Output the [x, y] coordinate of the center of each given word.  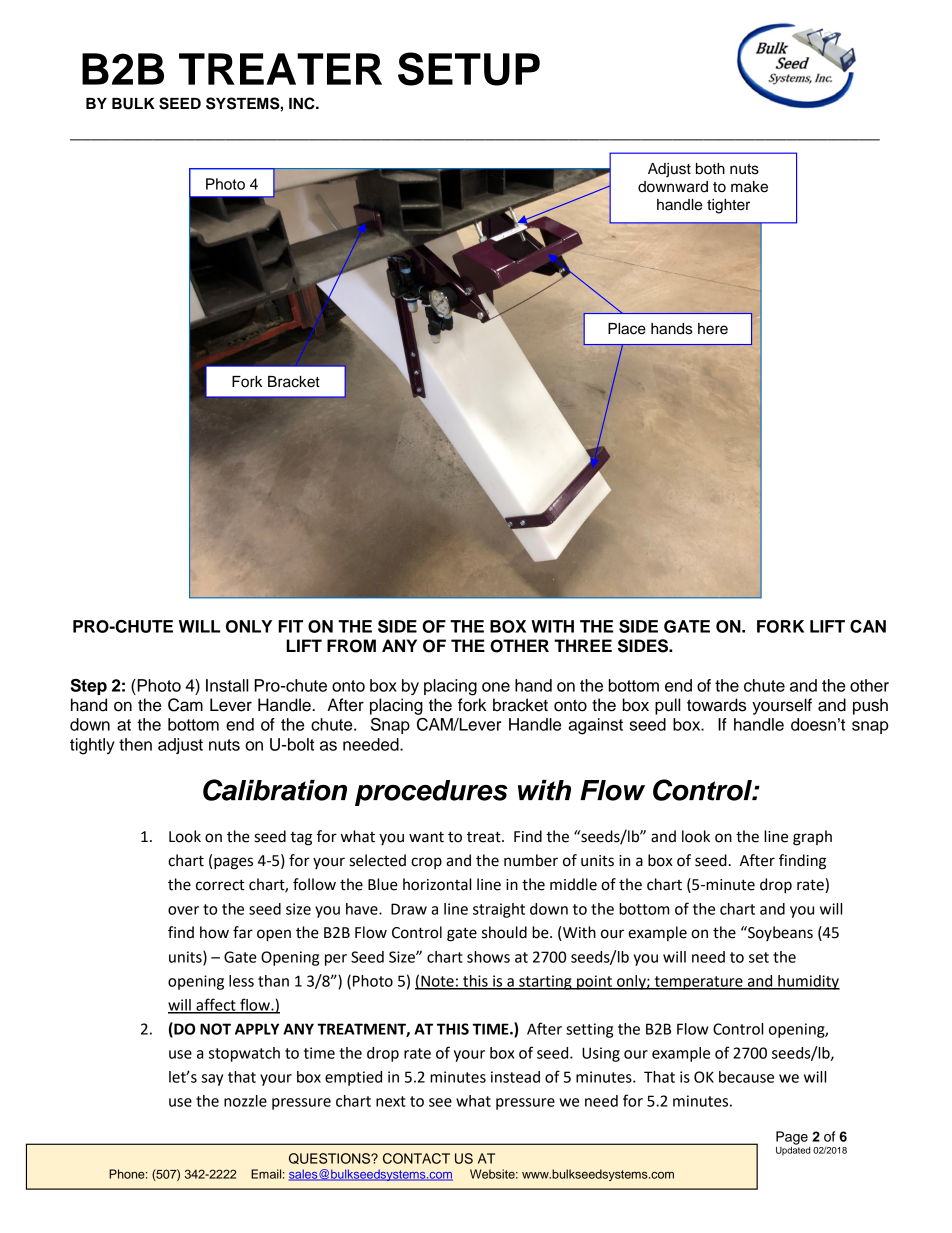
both [710, 169]
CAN [868, 626]
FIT [290, 626]
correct [220, 885]
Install [227, 685]
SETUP [469, 69]
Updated [793, 1150]
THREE [583, 645]
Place [627, 329]
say [212, 1080]
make [749, 187]
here [713, 329]
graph [812, 838]
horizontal [437, 884]
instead [515, 1077]
